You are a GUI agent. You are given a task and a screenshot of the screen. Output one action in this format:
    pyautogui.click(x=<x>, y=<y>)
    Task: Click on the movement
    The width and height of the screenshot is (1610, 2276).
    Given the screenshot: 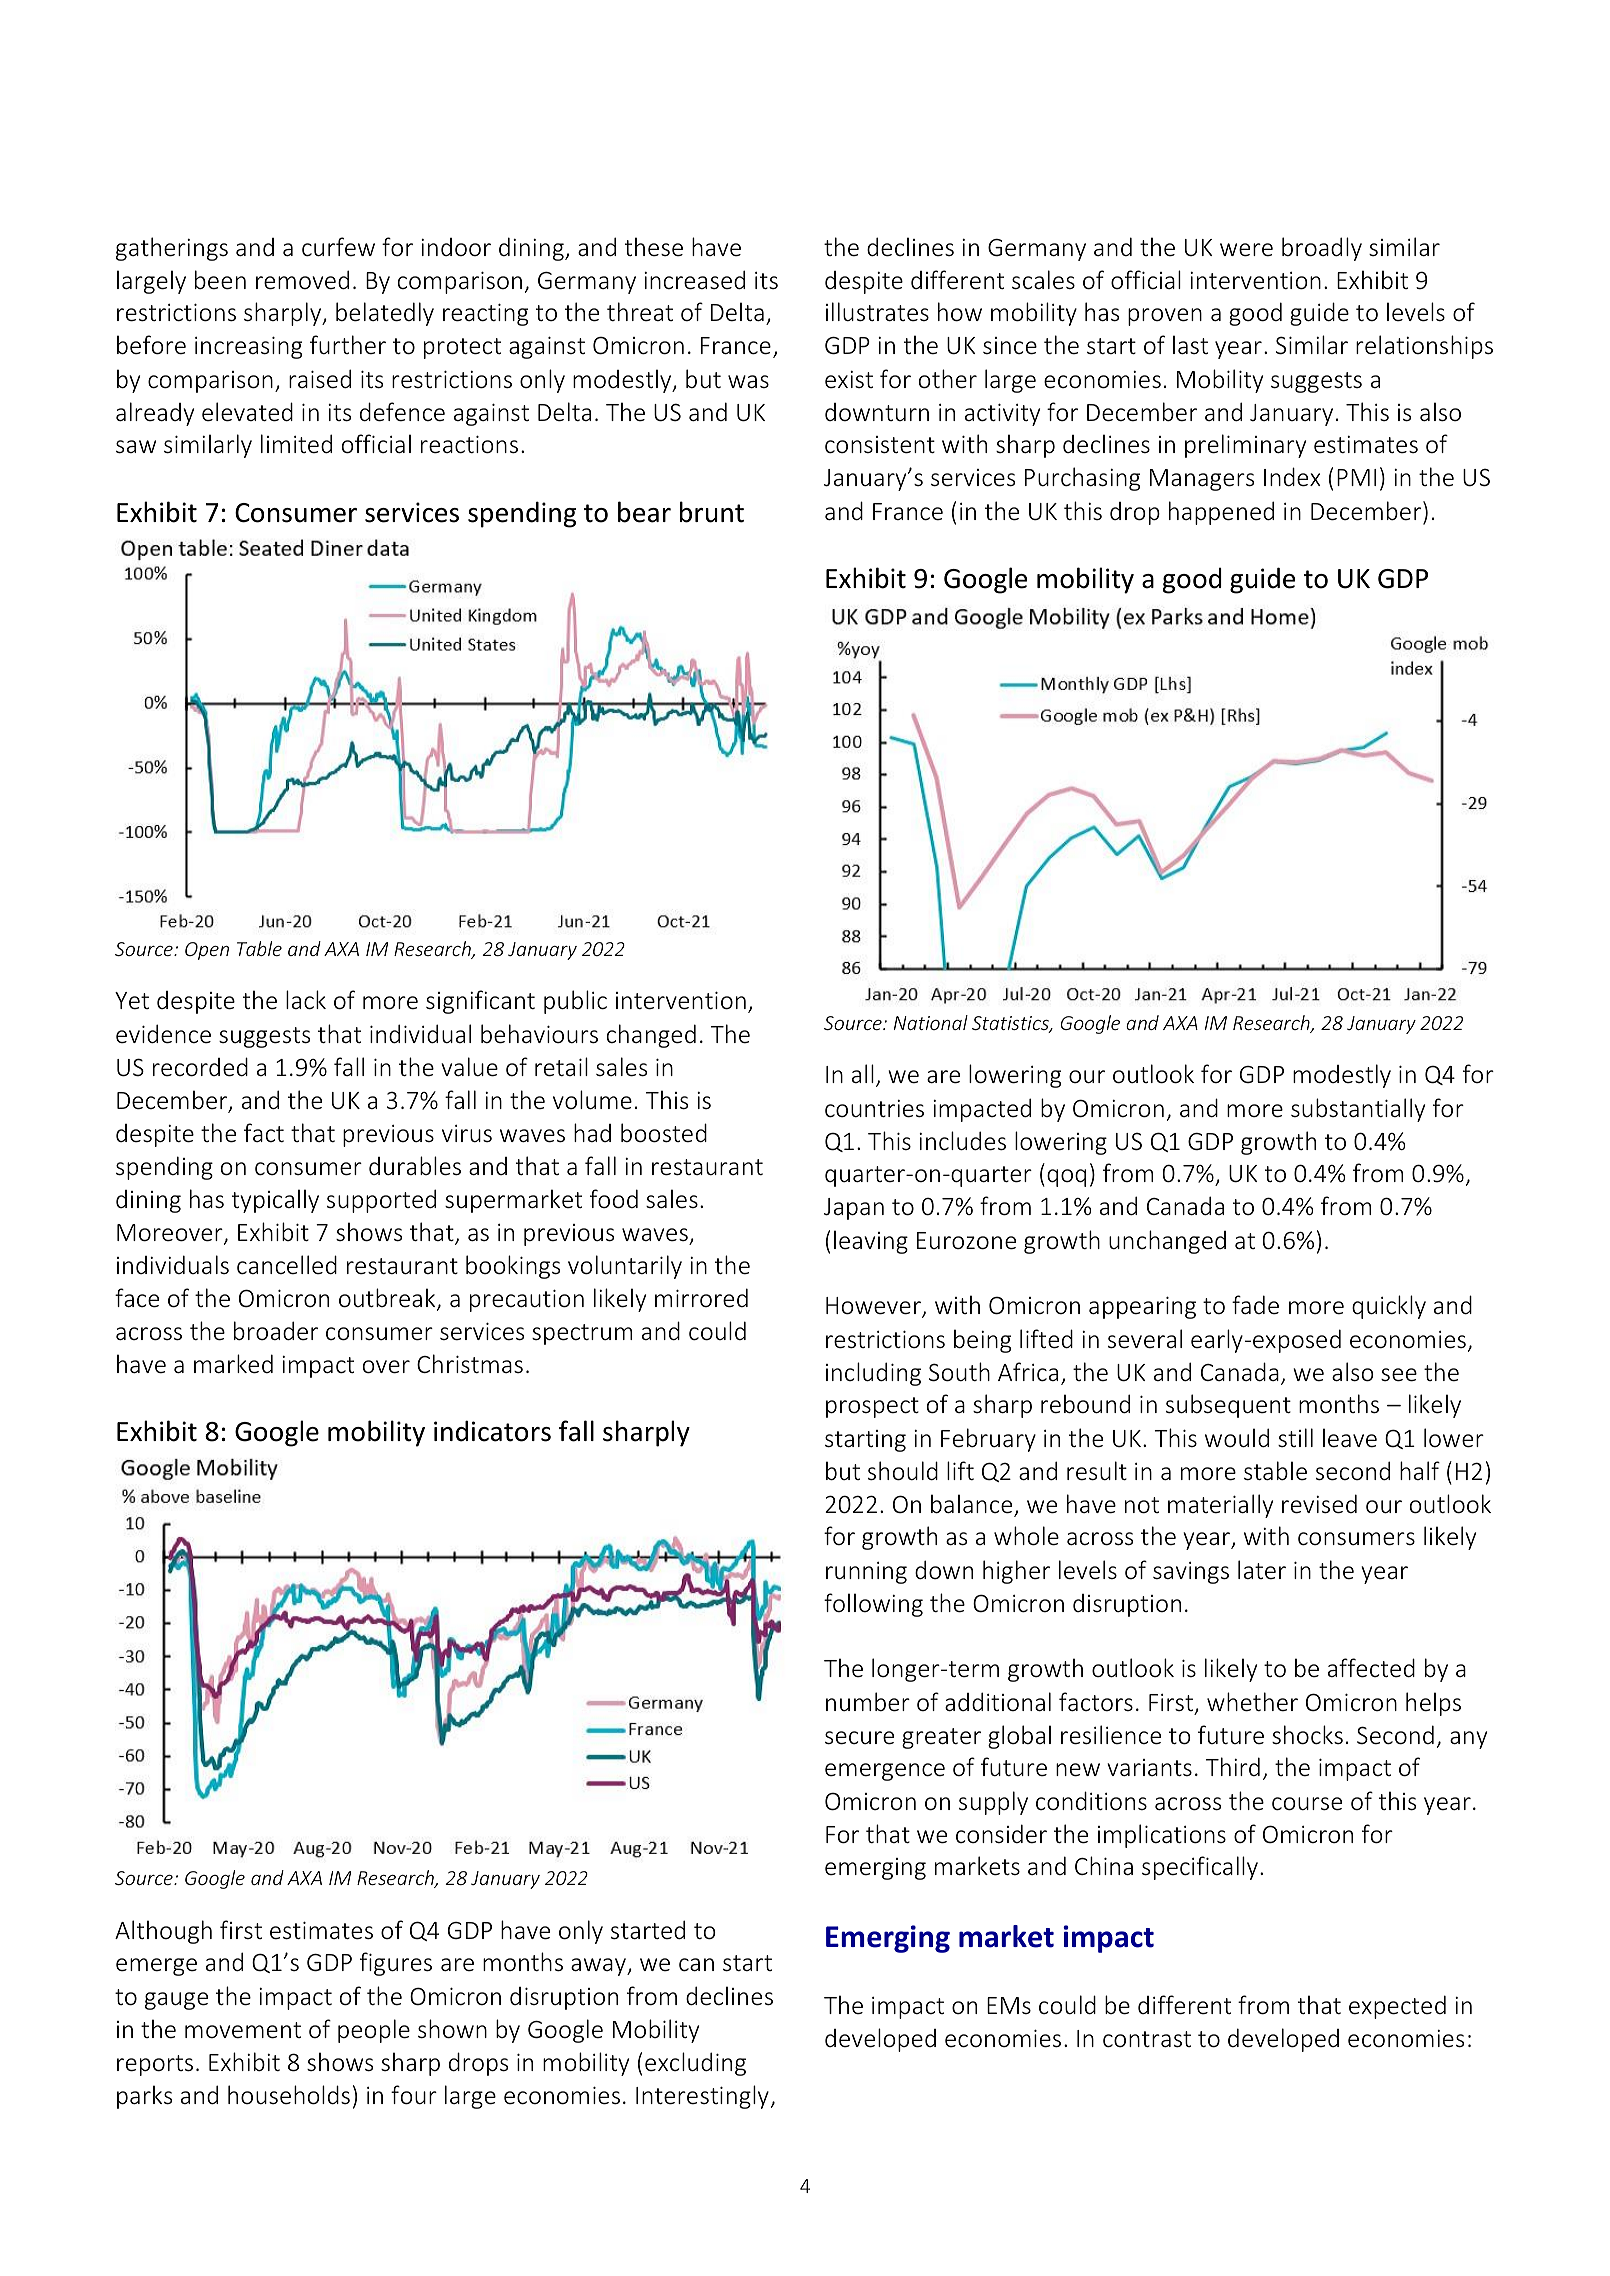 What is the action you would take?
    pyautogui.click(x=243, y=2030)
